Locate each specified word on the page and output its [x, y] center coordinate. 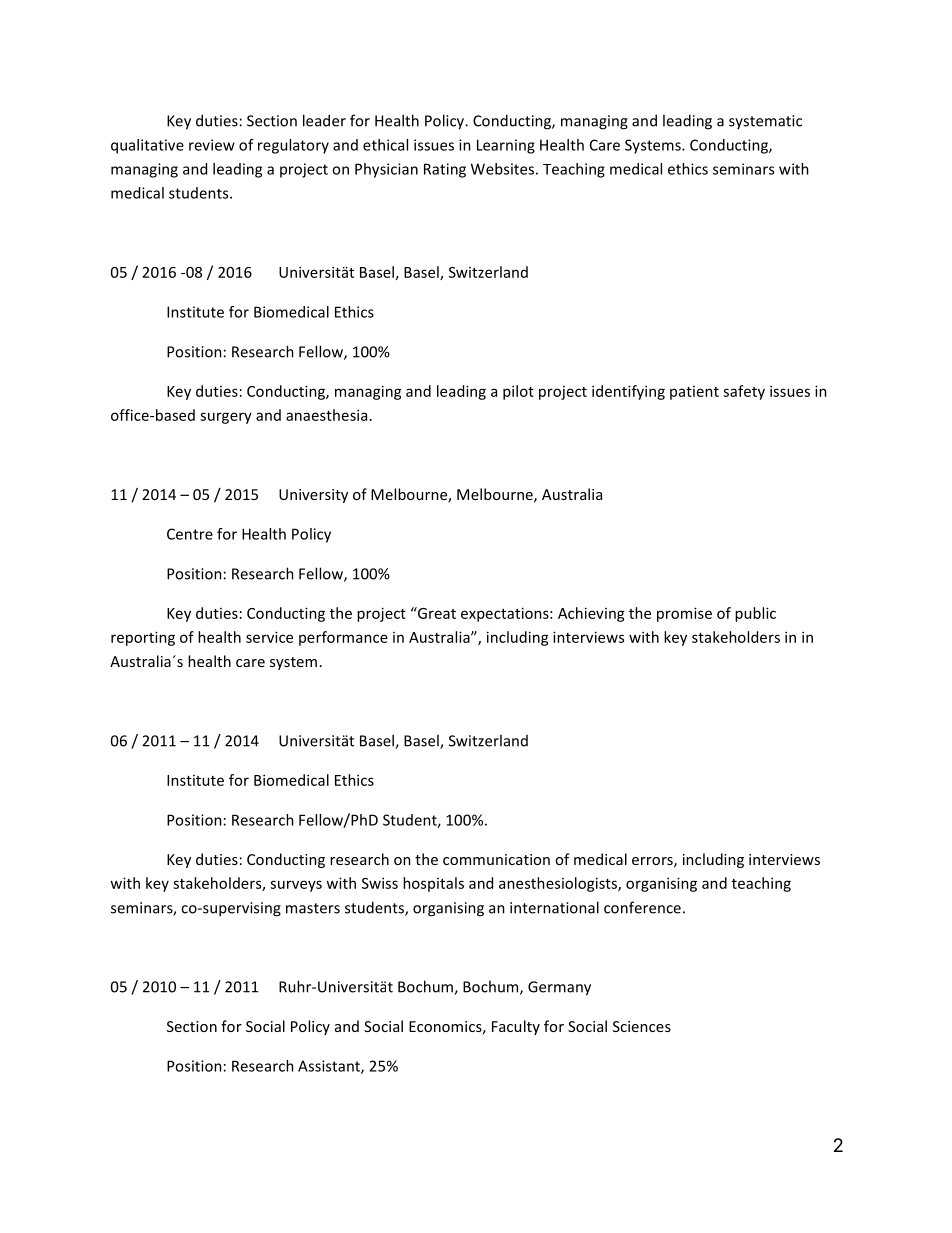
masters [313, 908]
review [212, 145]
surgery [226, 418]
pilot [518, 392]
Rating [445, 170]
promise [684, 614]
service [269, 637]
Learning [506, 146]
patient [694, 393]
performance [343, 638]
